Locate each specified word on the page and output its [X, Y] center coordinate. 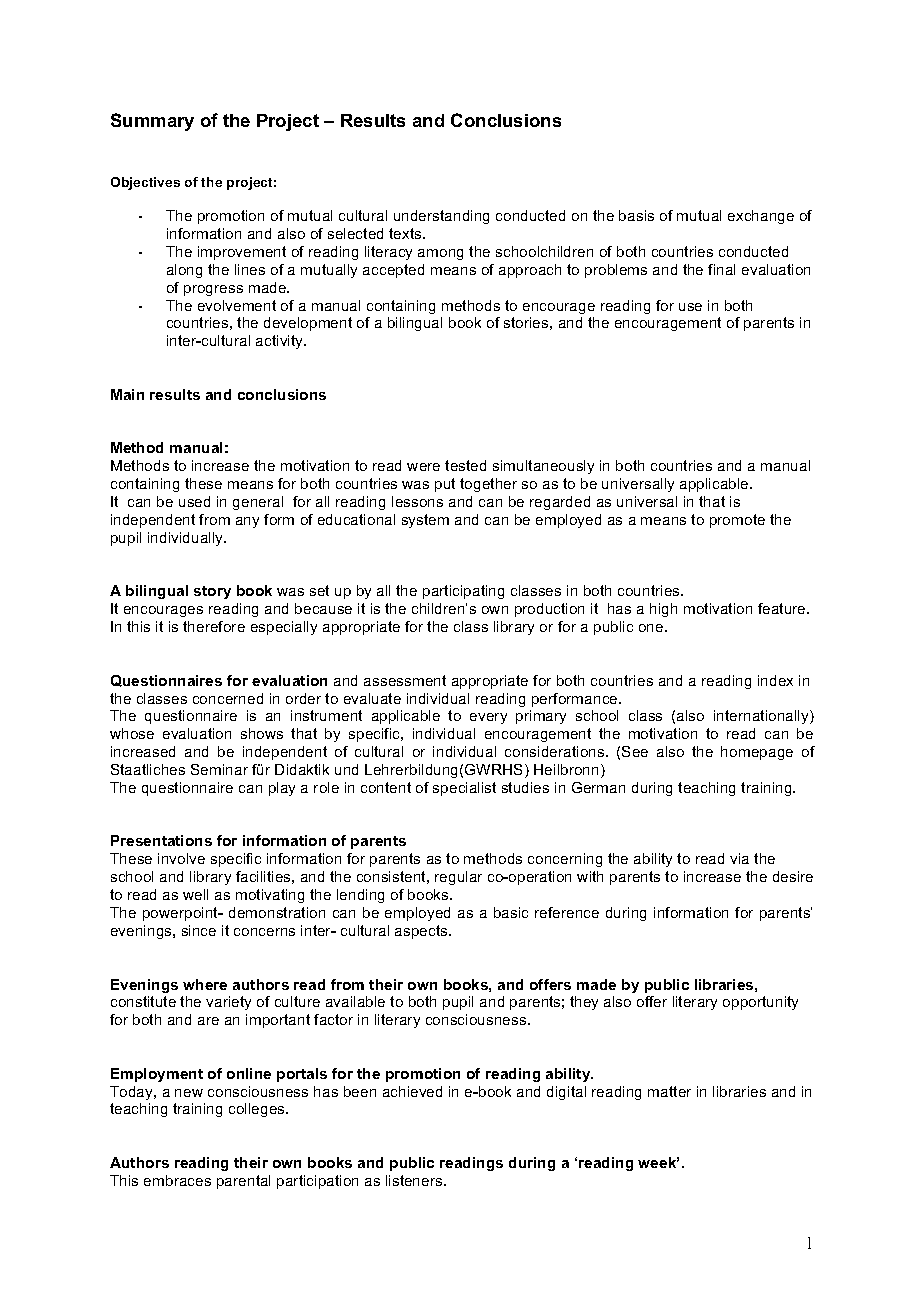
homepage [757, 753]
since [199, 930]
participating [463, 592]
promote [737, 521]
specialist [464, 789]
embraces [177, 1180]
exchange [761, 217]
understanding [441, 217]
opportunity [760, 1003]
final [721, 269]
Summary [152, 122]
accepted [393, 271]
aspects [422, 932]
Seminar [219, 769]
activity [281, 342]
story [212, 592]
